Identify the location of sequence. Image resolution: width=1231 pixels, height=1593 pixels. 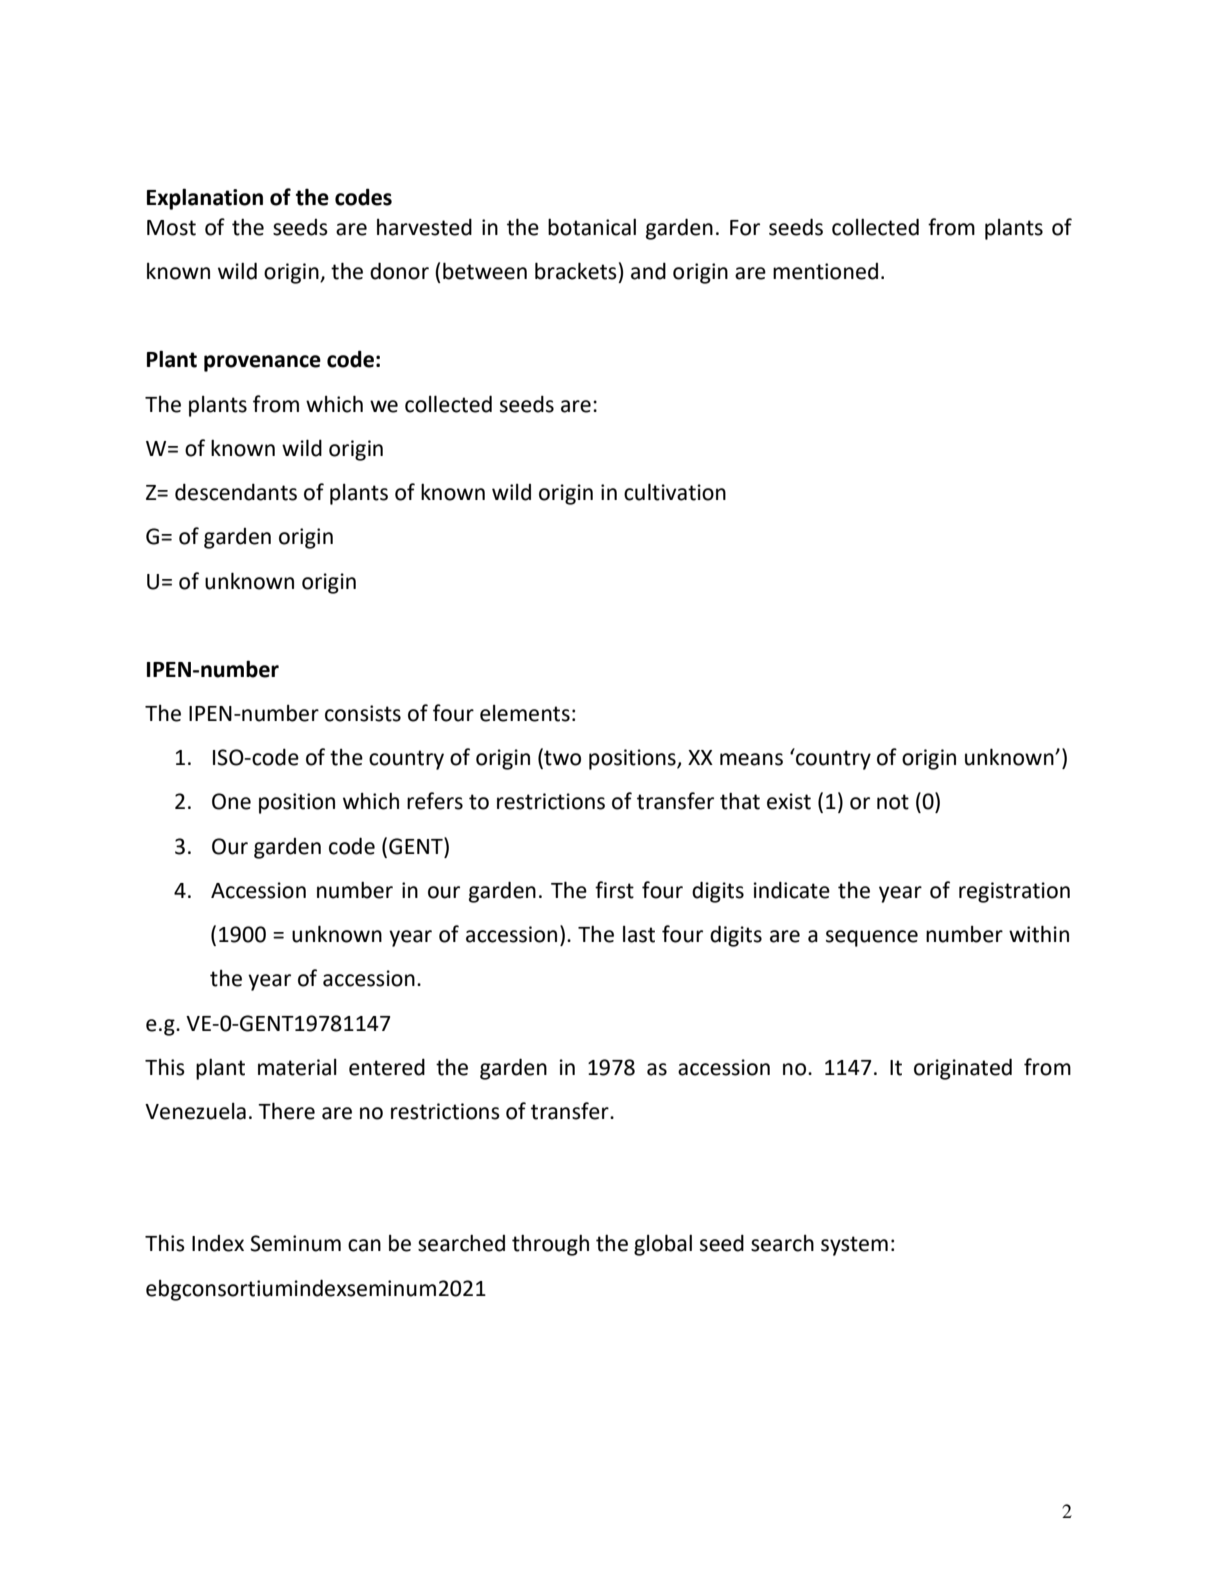
(872, 938).
